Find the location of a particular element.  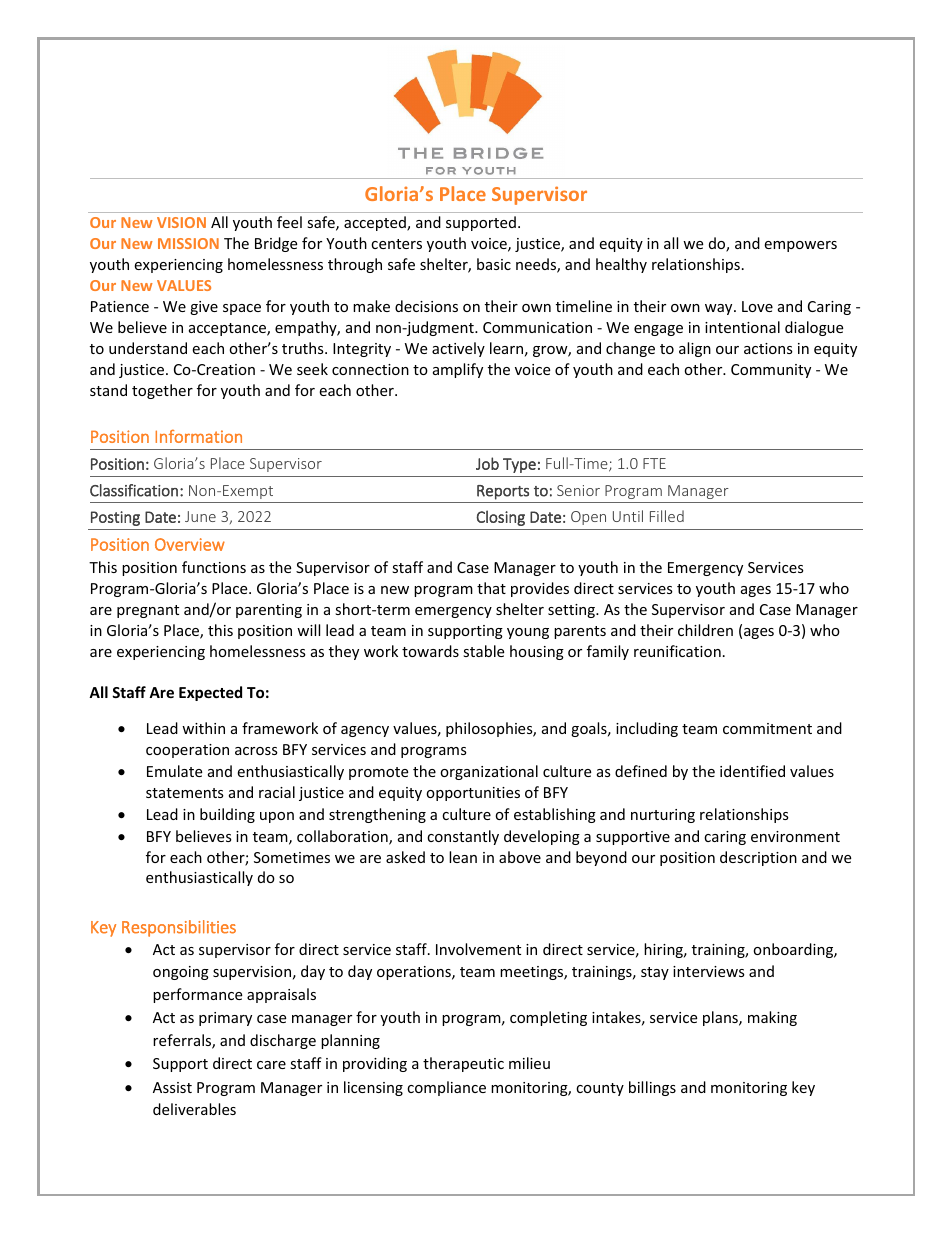

Assist is located at coordinates (172, 1087).
